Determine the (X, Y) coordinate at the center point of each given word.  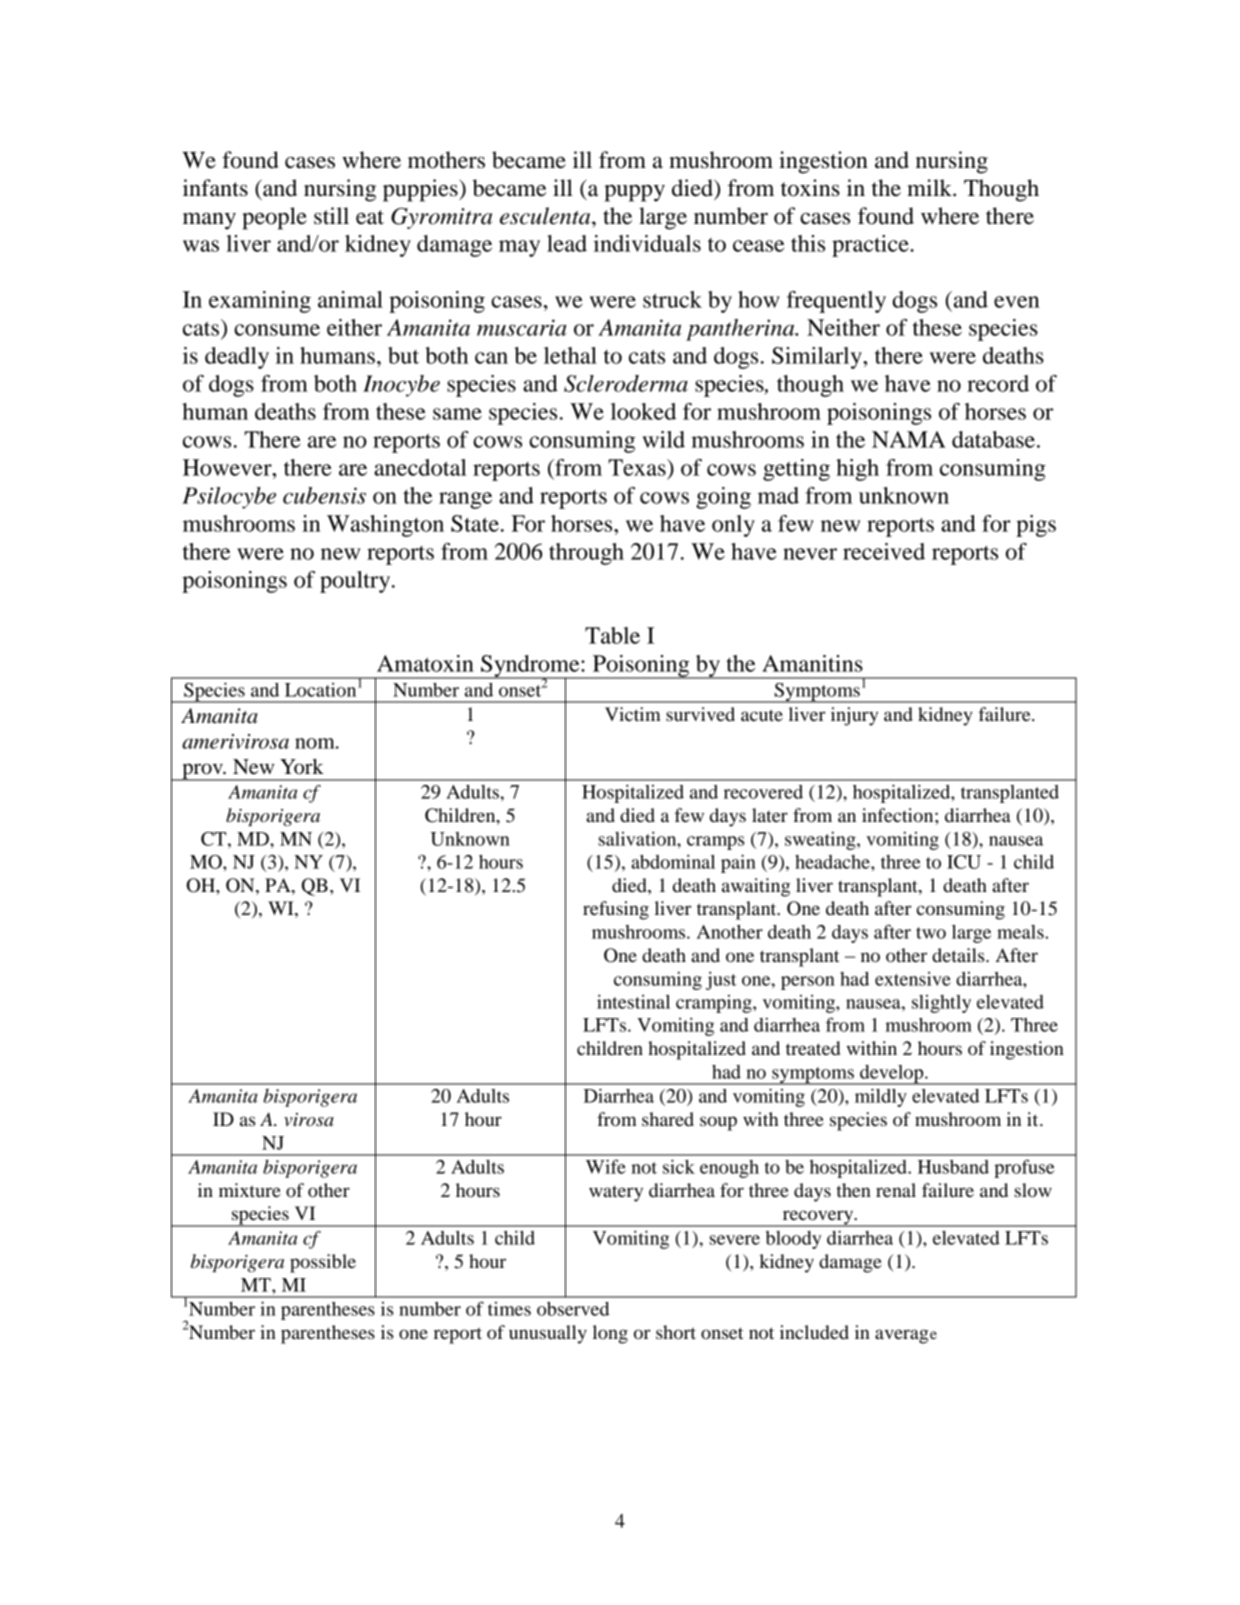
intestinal (633, 1001)
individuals (647, 243)
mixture (250, 1190)
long (610, 1334)
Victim (633, 714)
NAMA (909, 439)
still (331, 216)
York (302, 767)
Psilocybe (229, 498)
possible (323, 1263)
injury (854, 716)
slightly (941, 1004)
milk (930, 187)
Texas (638, 467)
